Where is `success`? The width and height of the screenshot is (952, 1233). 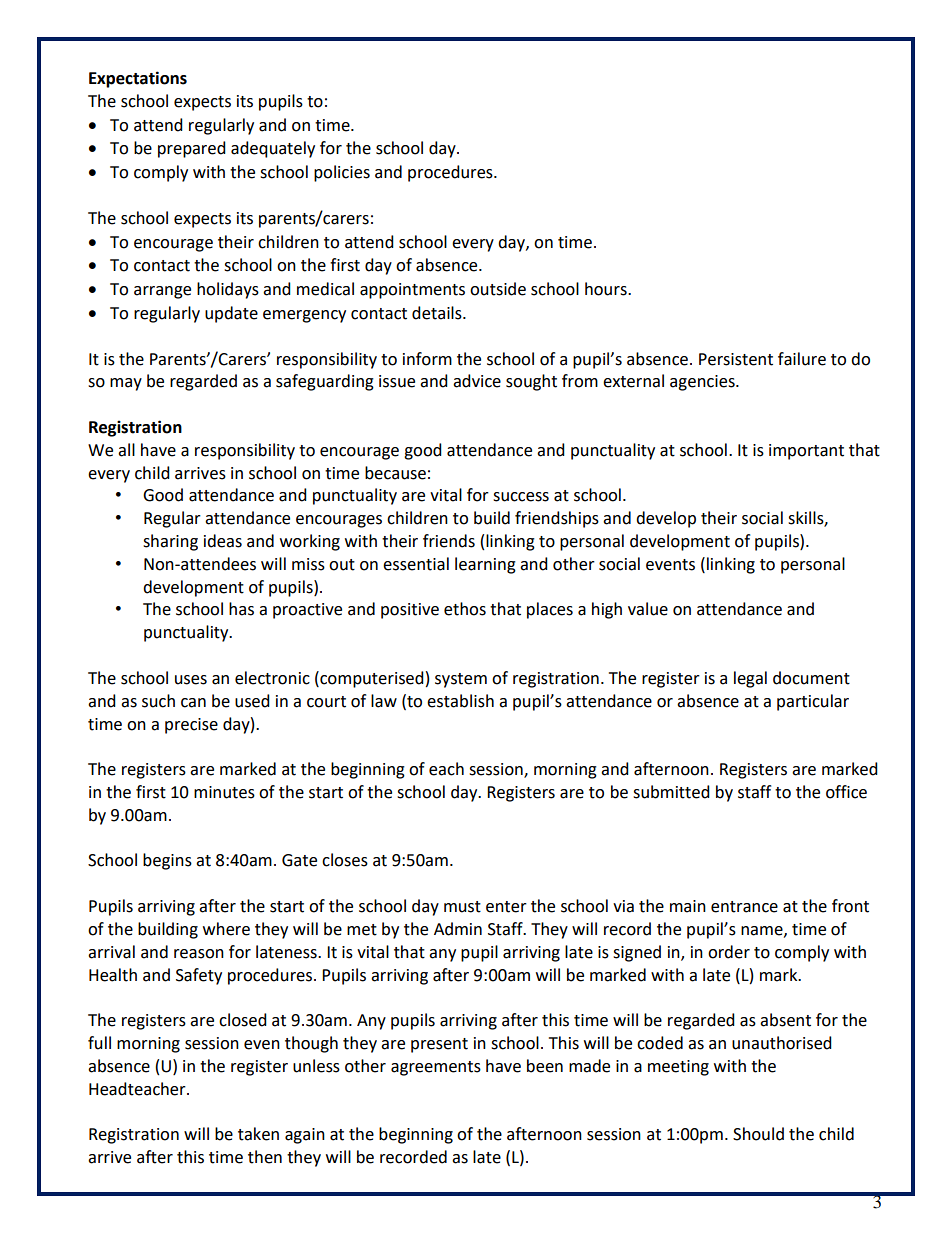 success is located at coordinates (521, 497).
